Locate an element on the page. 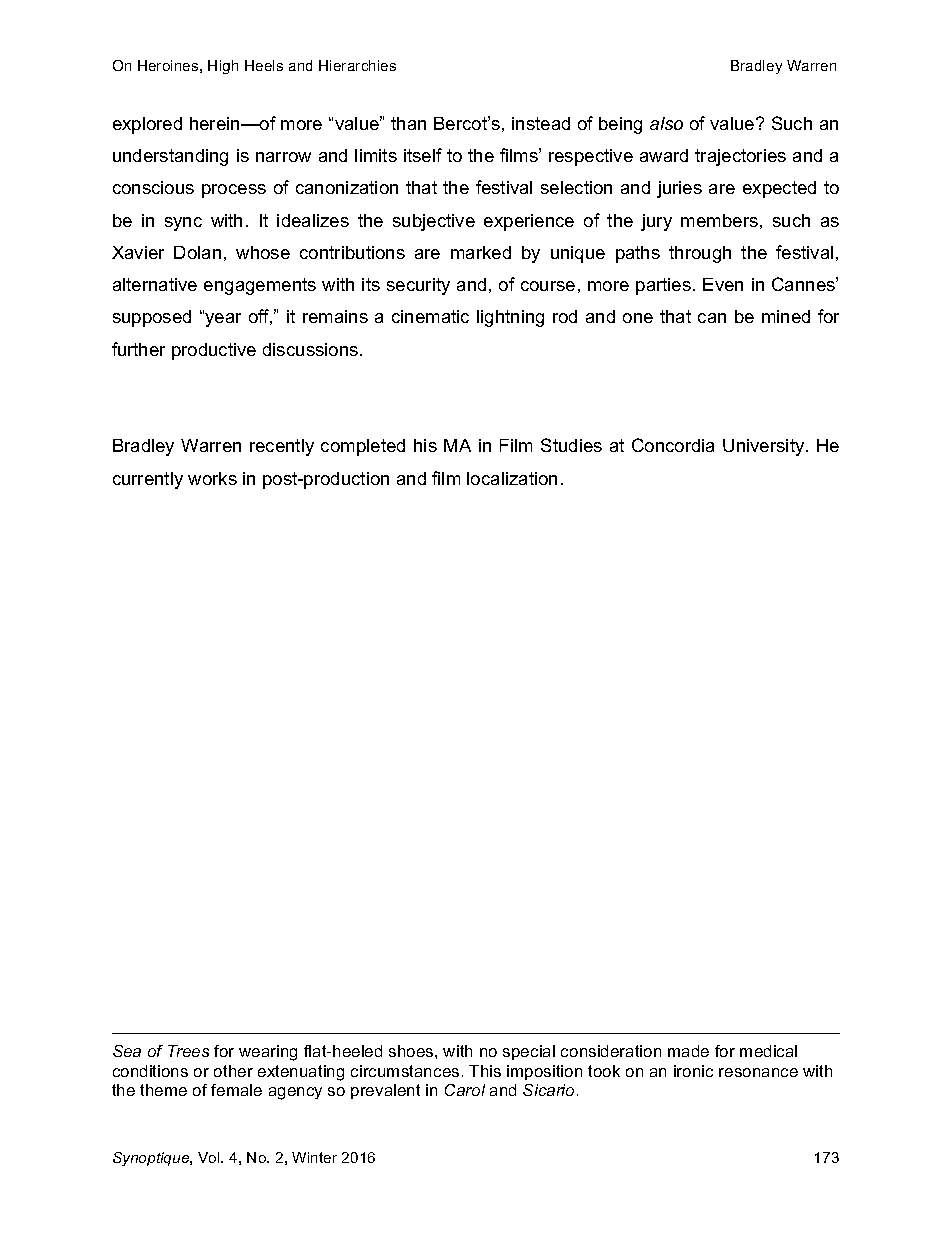 This page has width=952, height=1233. localization is located at coordinates (512, 478).
